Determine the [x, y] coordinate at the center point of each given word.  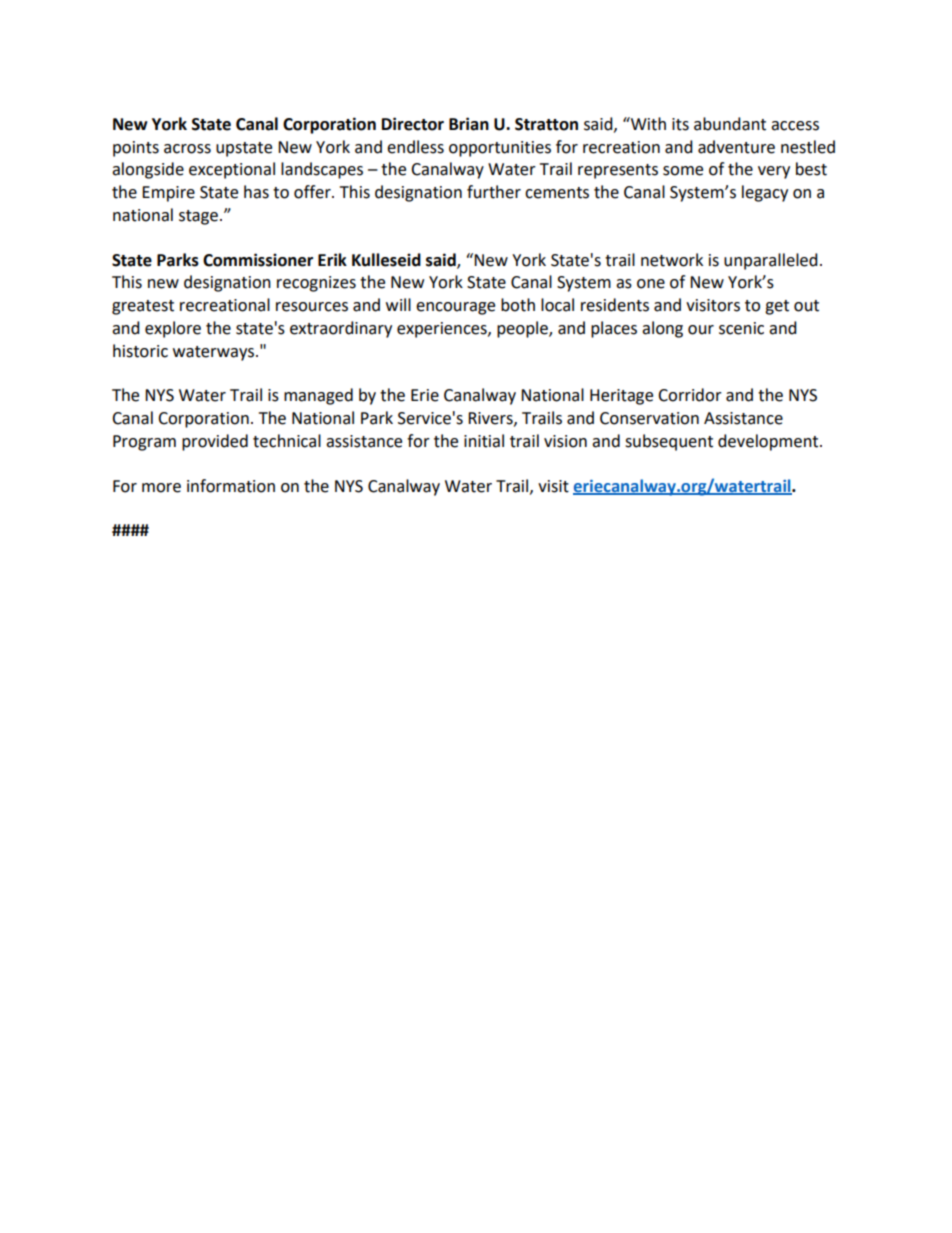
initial [484, 441]
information [231, 486]
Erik [332, 259]
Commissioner [258, 260]
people [523, 329]
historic [140, 351]
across [187, 149]
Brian [469, 124]
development [769, 442]
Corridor [690, 395]
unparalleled [771, 261]
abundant [730, 124]
